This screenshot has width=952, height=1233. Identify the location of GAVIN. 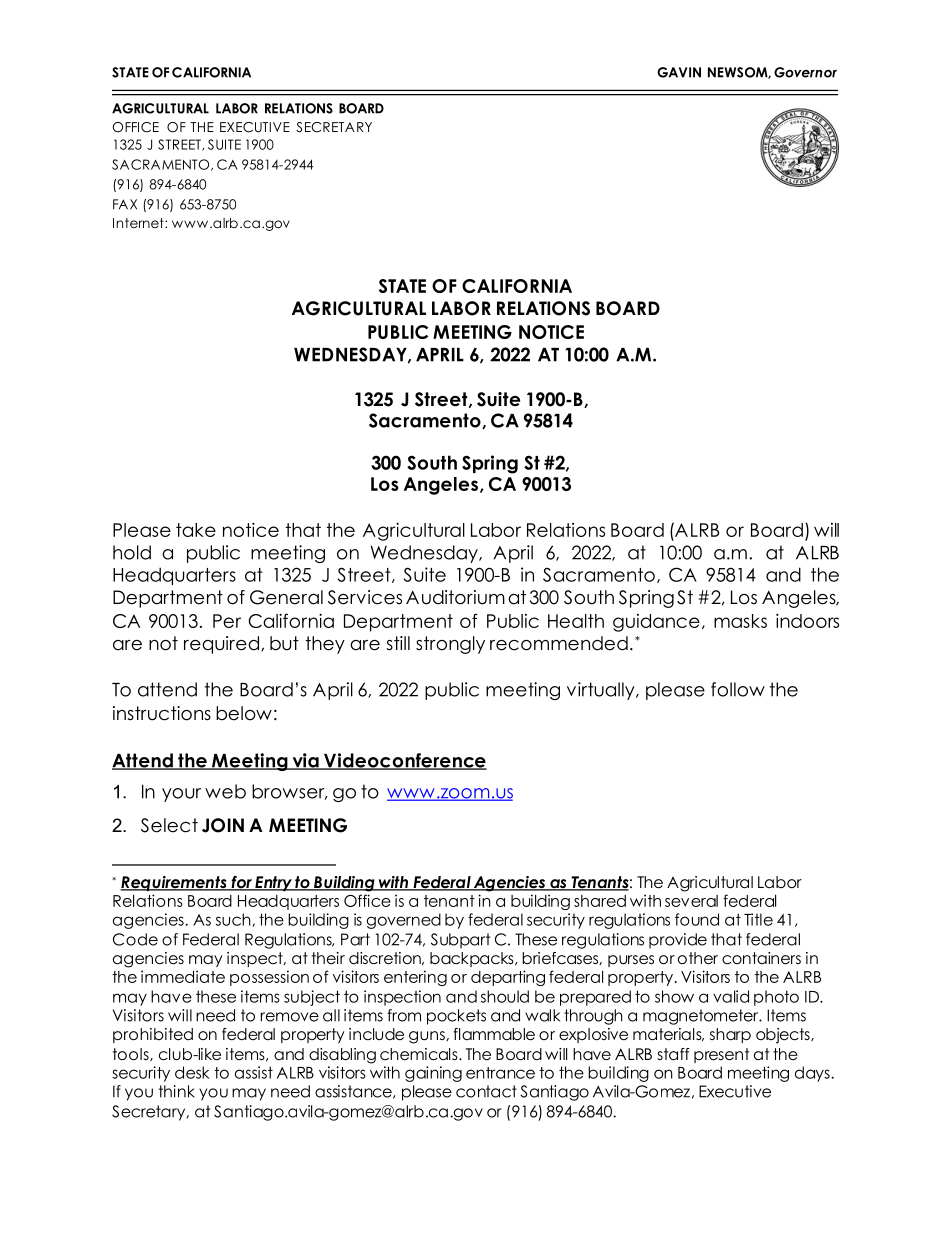
(679, 72).
